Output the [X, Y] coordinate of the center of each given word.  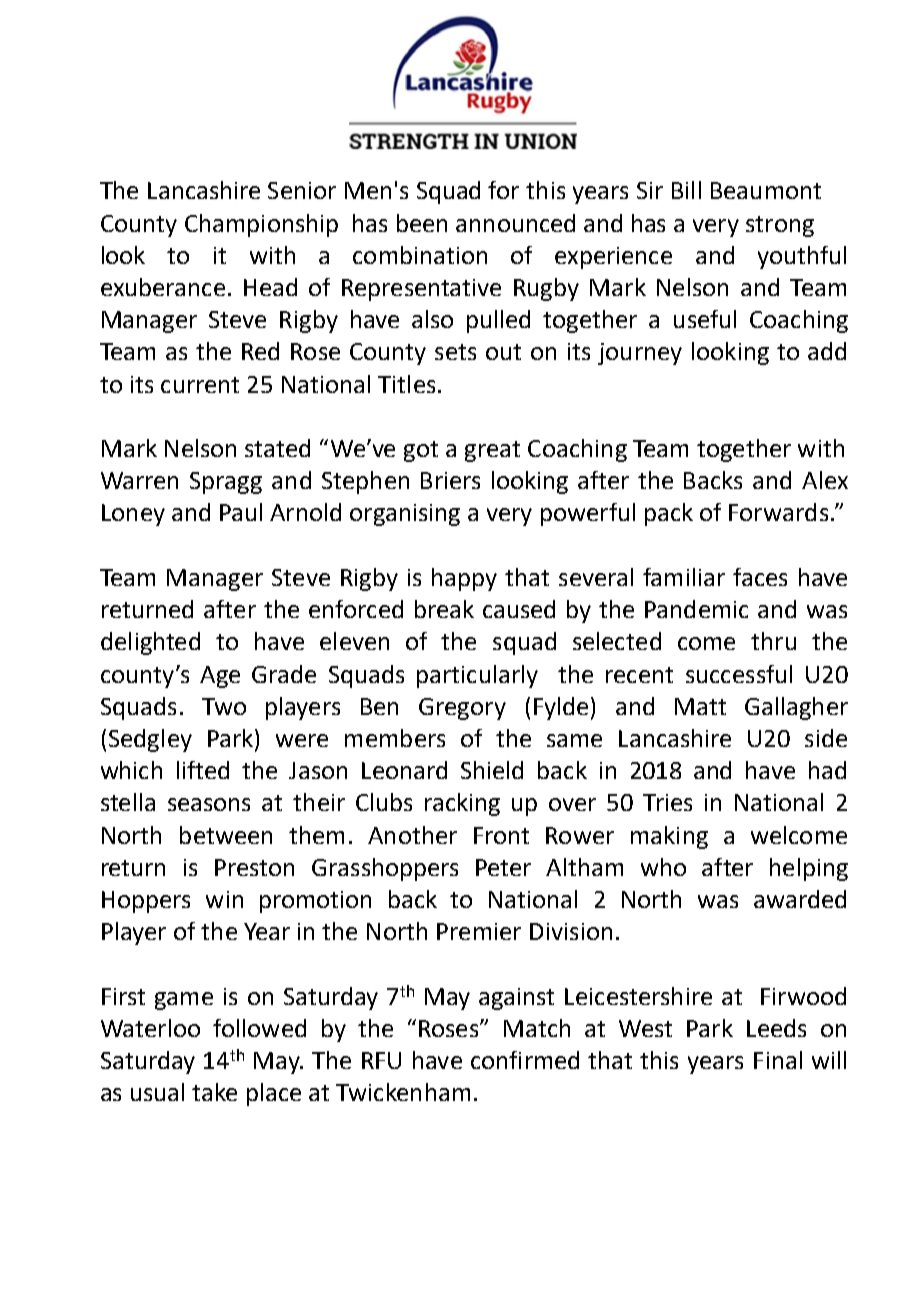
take [214, 1092]
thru [773, 641]
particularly [477, 676]
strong [780, 226]
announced [515, 223]
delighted [150, 643]
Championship [261, 225]
